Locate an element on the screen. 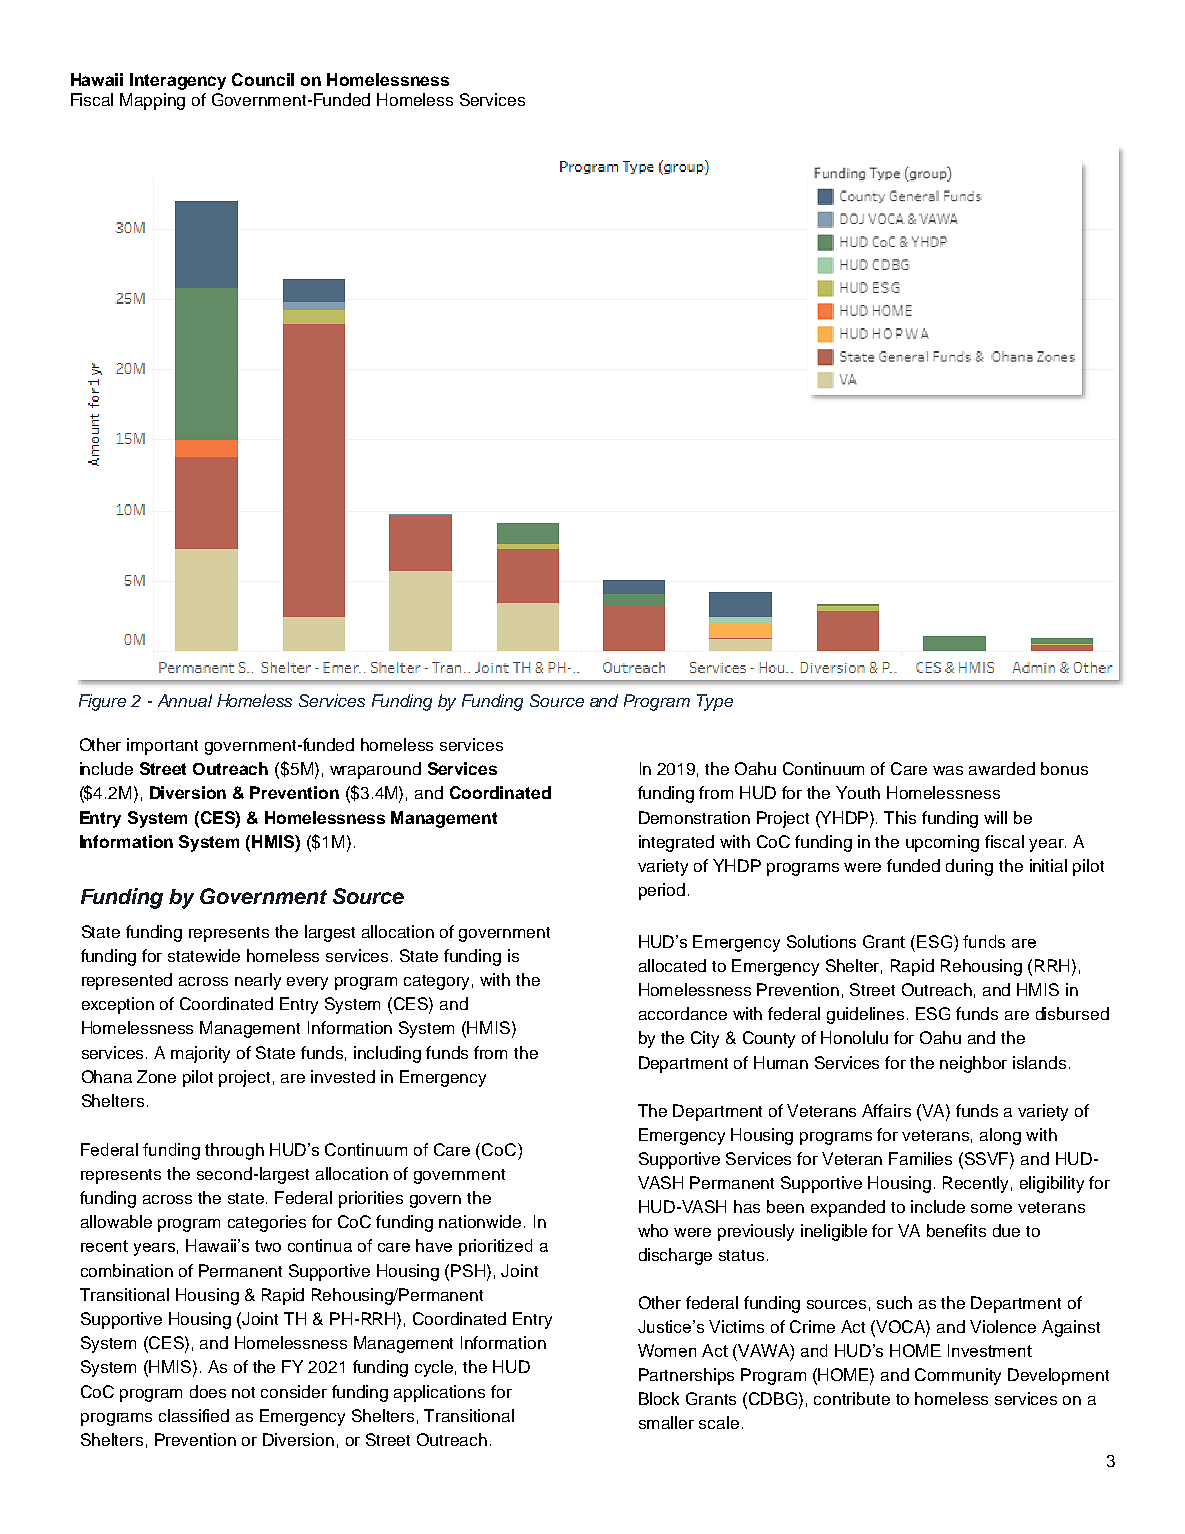 Image resolution: width=1185 pixels, height=1534 pixels. Block is located at coordinates (659, 1398).
